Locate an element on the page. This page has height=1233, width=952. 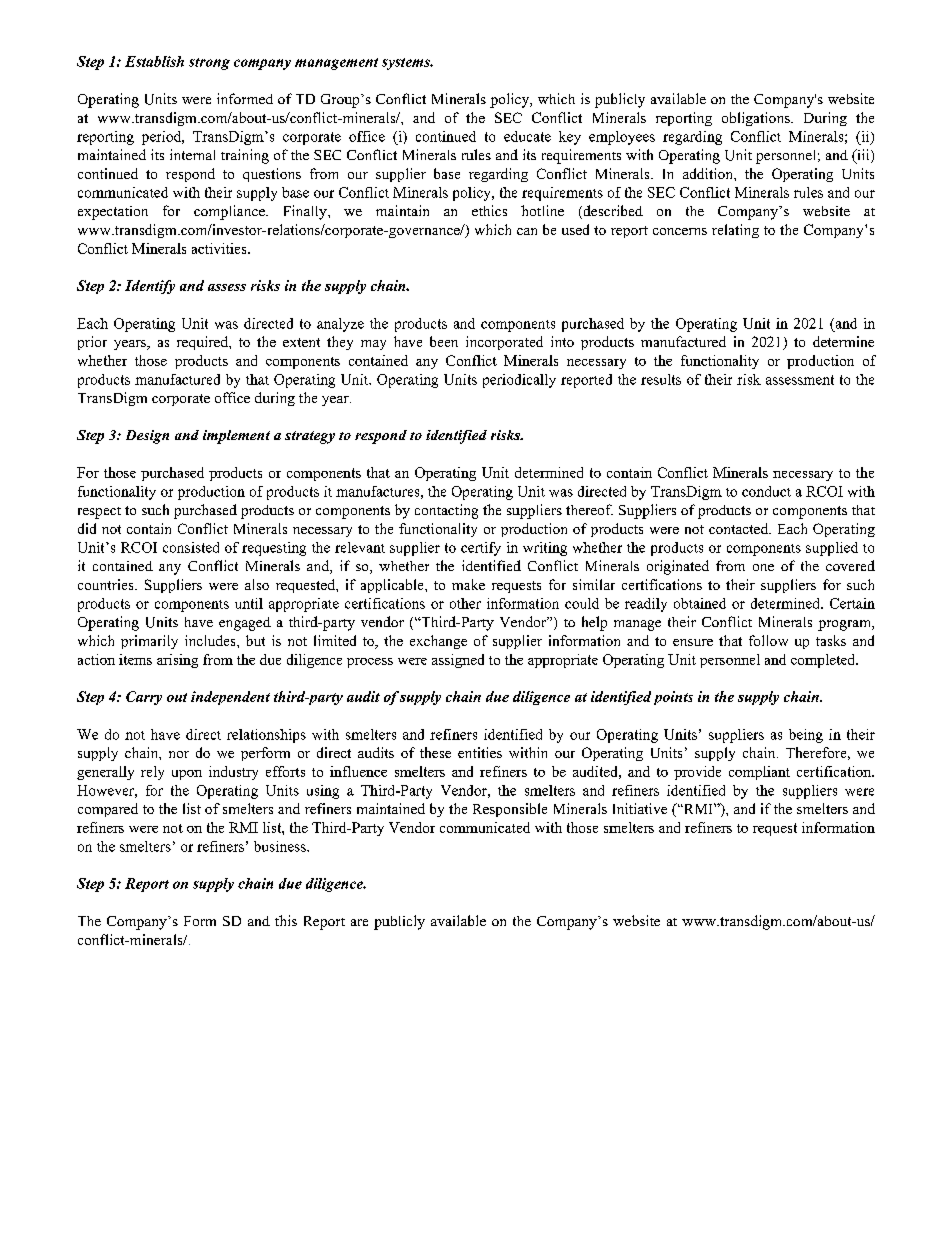
strong is located at coordinates (209, 64).
